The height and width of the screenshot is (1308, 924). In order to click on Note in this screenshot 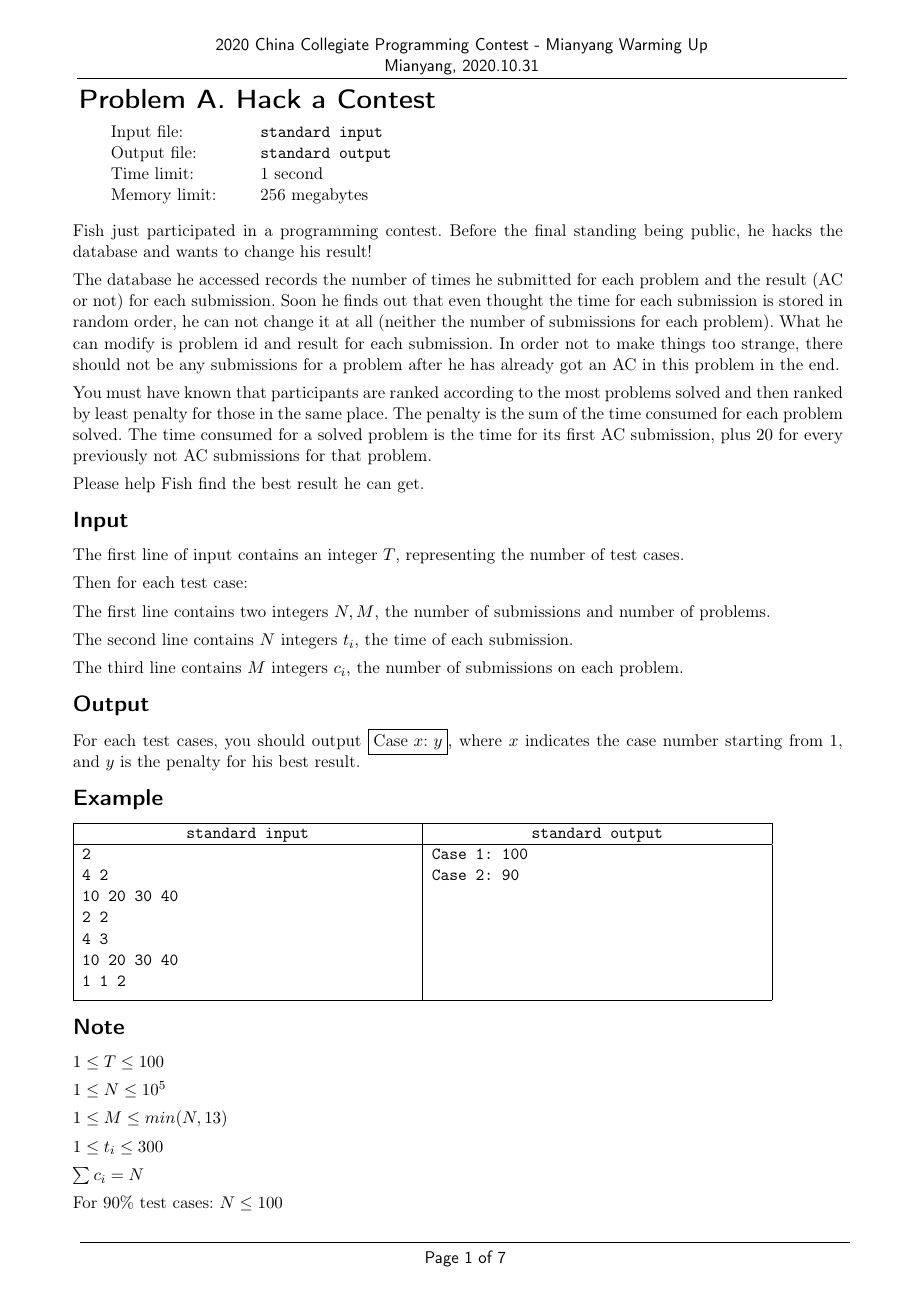, I will do `click(99, 1026)`.
